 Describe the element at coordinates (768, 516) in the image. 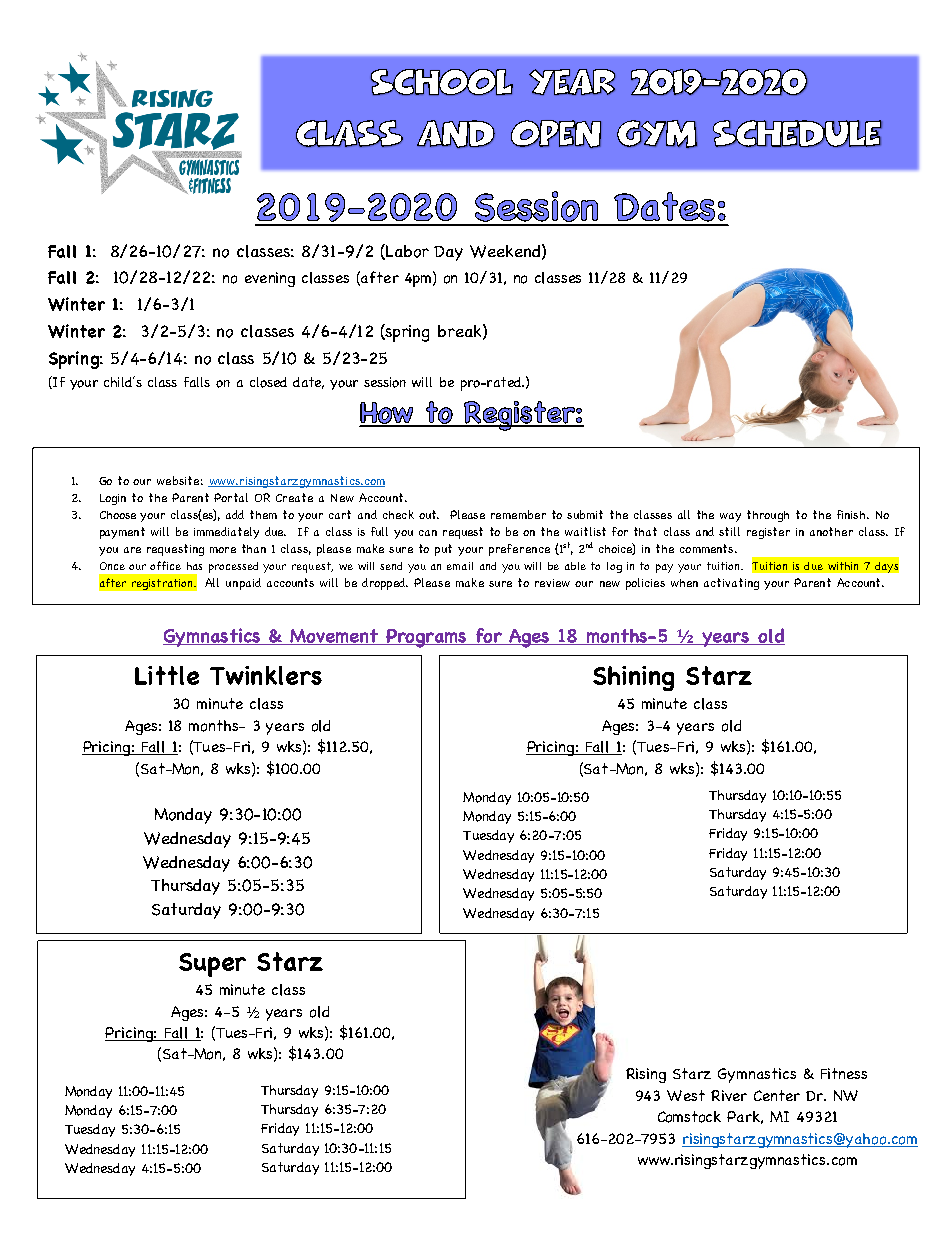

I see `through` at that location.
